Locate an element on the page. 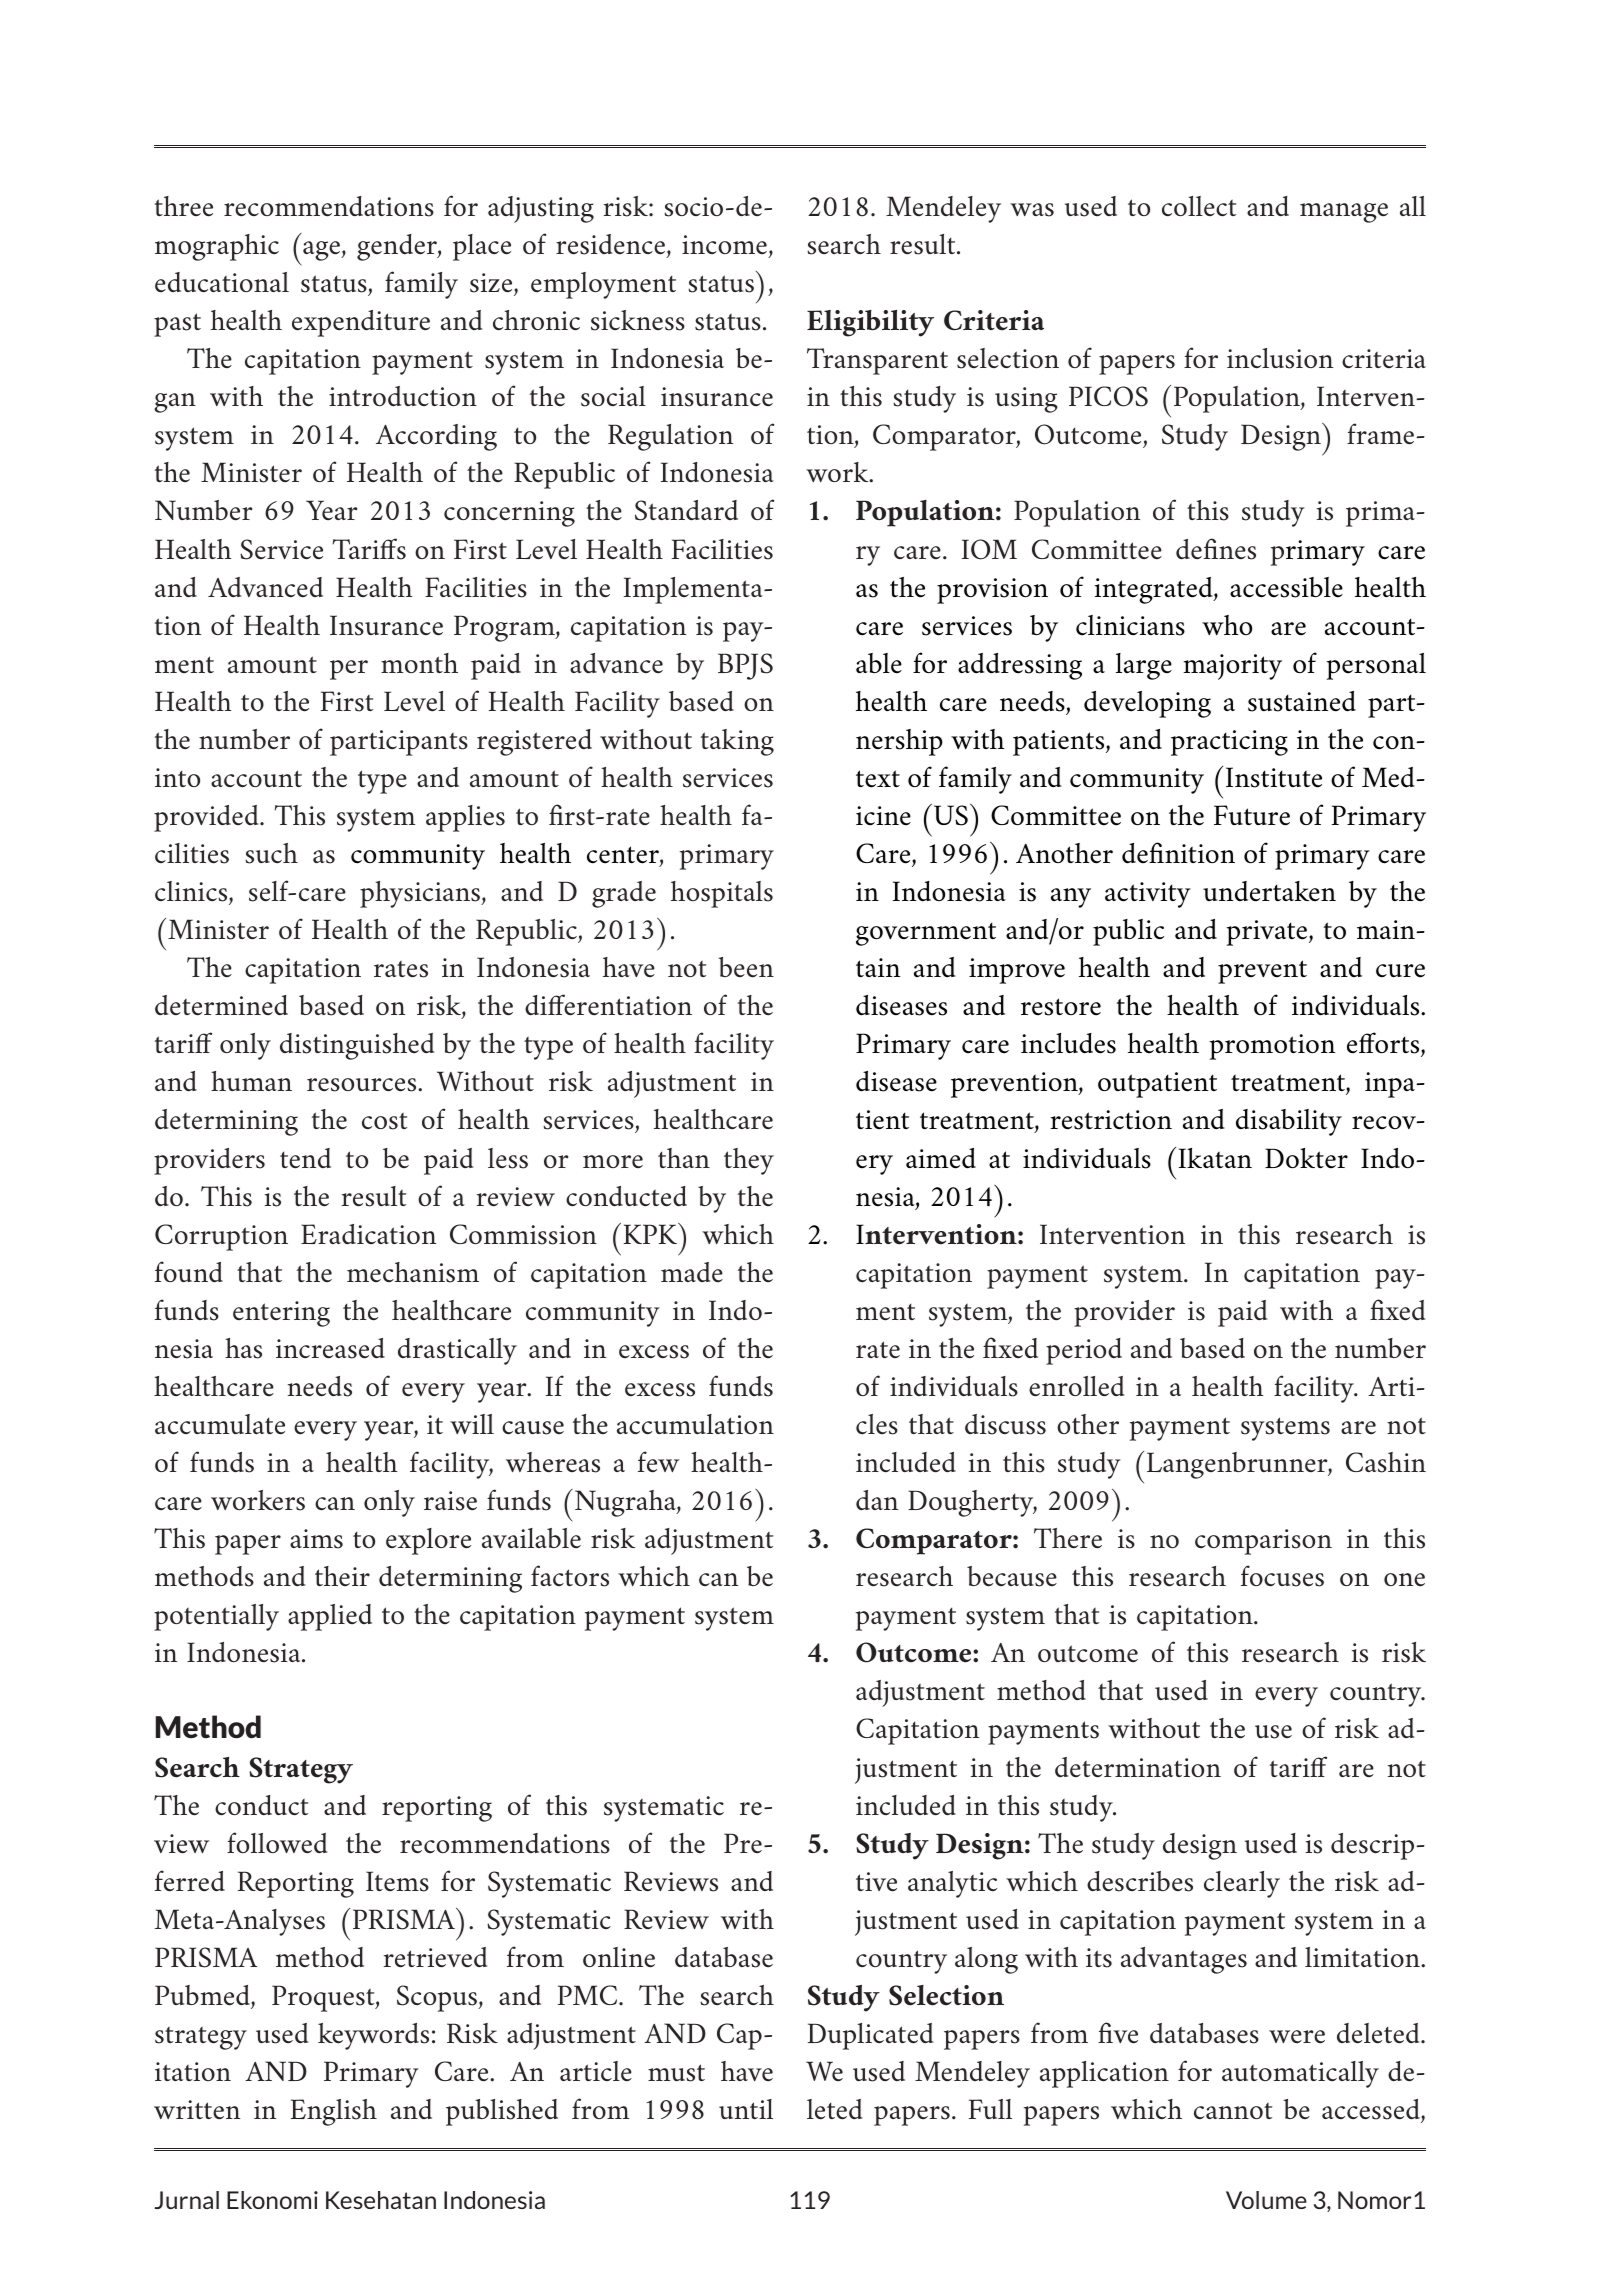  tend is located at coordinates (305, 1158).
